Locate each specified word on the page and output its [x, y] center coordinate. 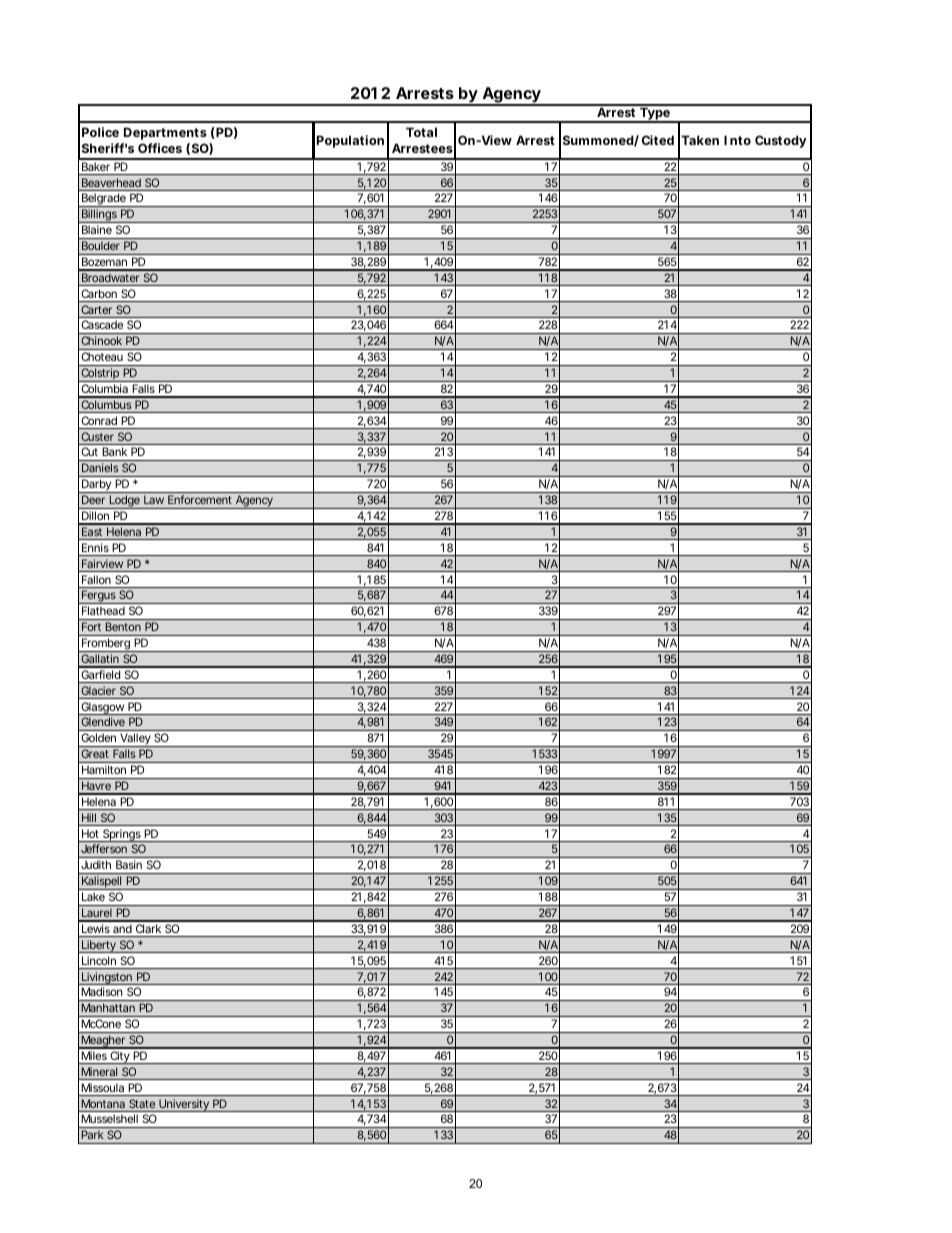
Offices [160, 148]
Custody [781, 141]
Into [737, 140]
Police [100, 132]
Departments [165, 133]
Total [421, 132]
